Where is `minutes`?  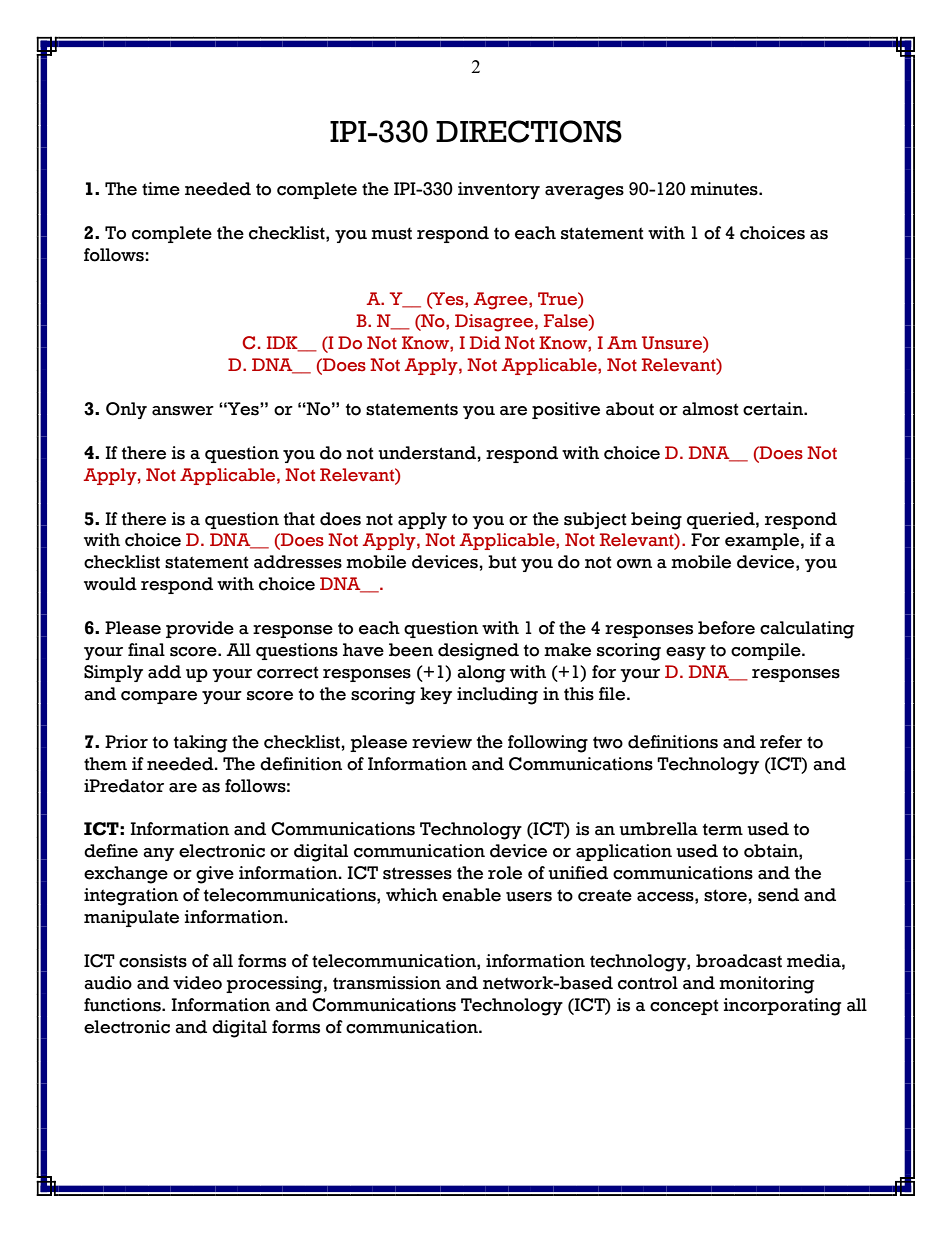 minutes is located at coordinates (725, 189).
